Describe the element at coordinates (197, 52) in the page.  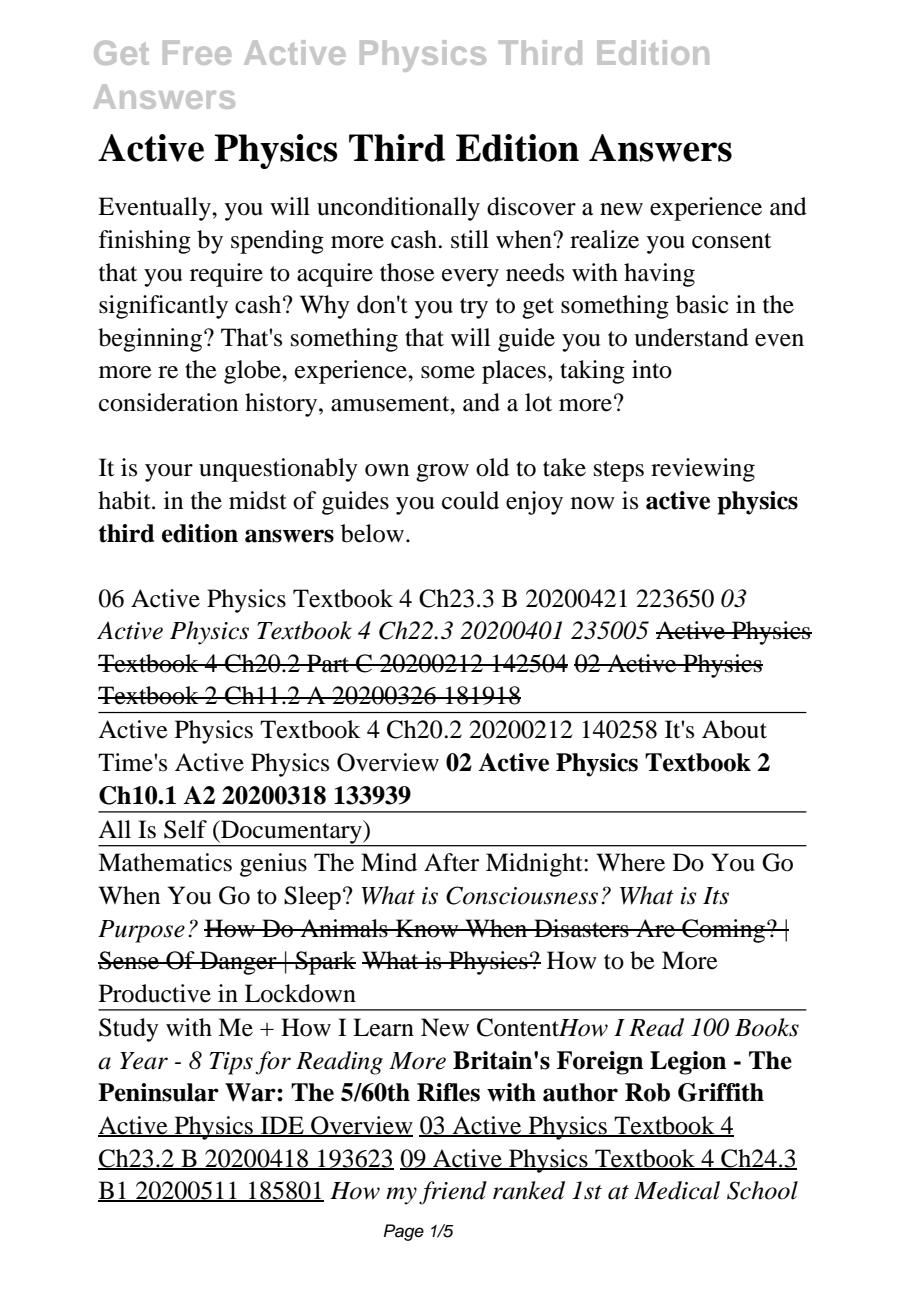
I see `Free` at that location.
